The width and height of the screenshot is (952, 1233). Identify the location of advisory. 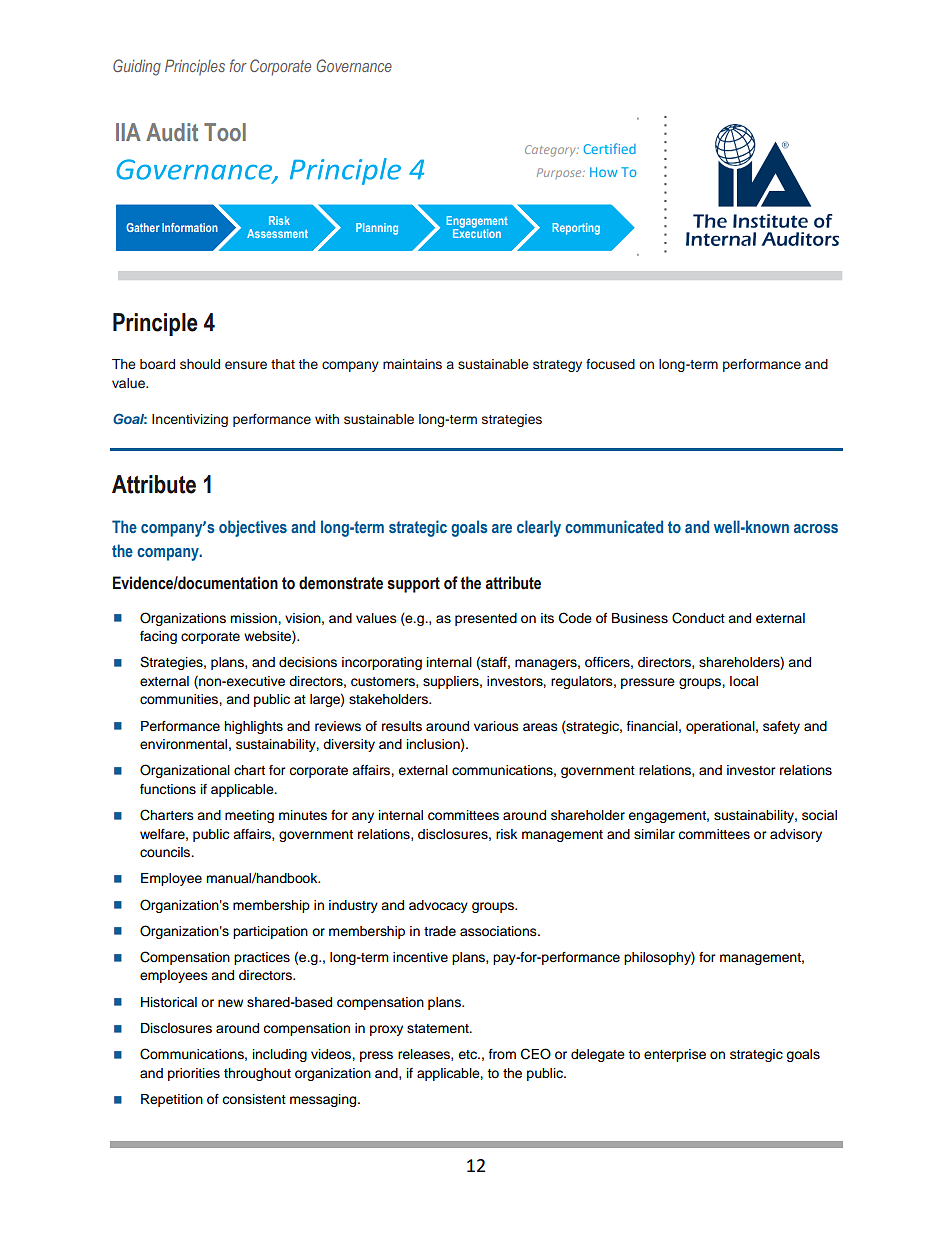
(796, 835).
